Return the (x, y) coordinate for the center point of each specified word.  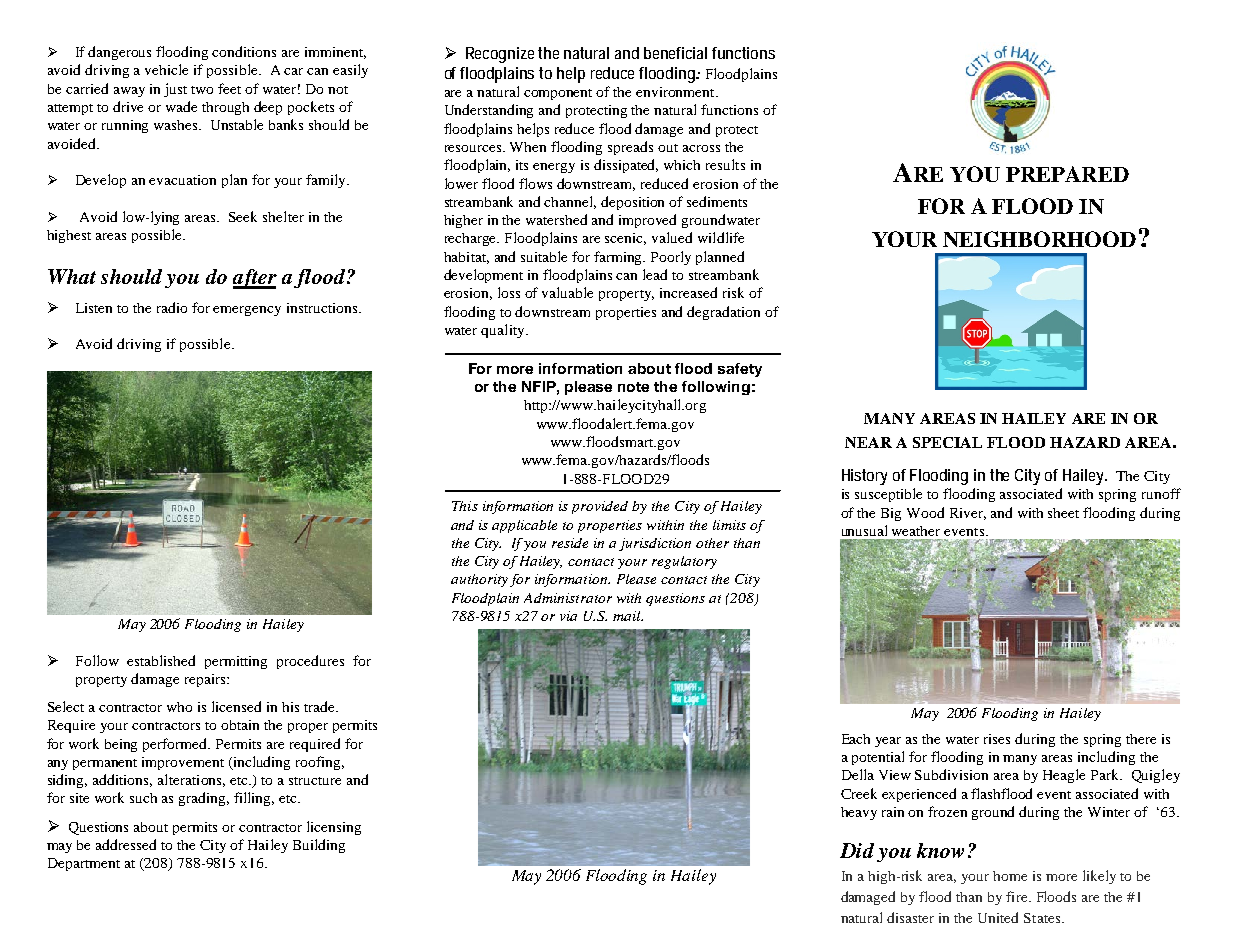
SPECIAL (947, 442)
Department (84, 864)
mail (628, 616)
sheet (1063, 513)
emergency (247, 311)
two (202, 90)
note (633, 387)
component (558, 94)
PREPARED (1067, 174)
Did (857, 850)
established (161, 660)
